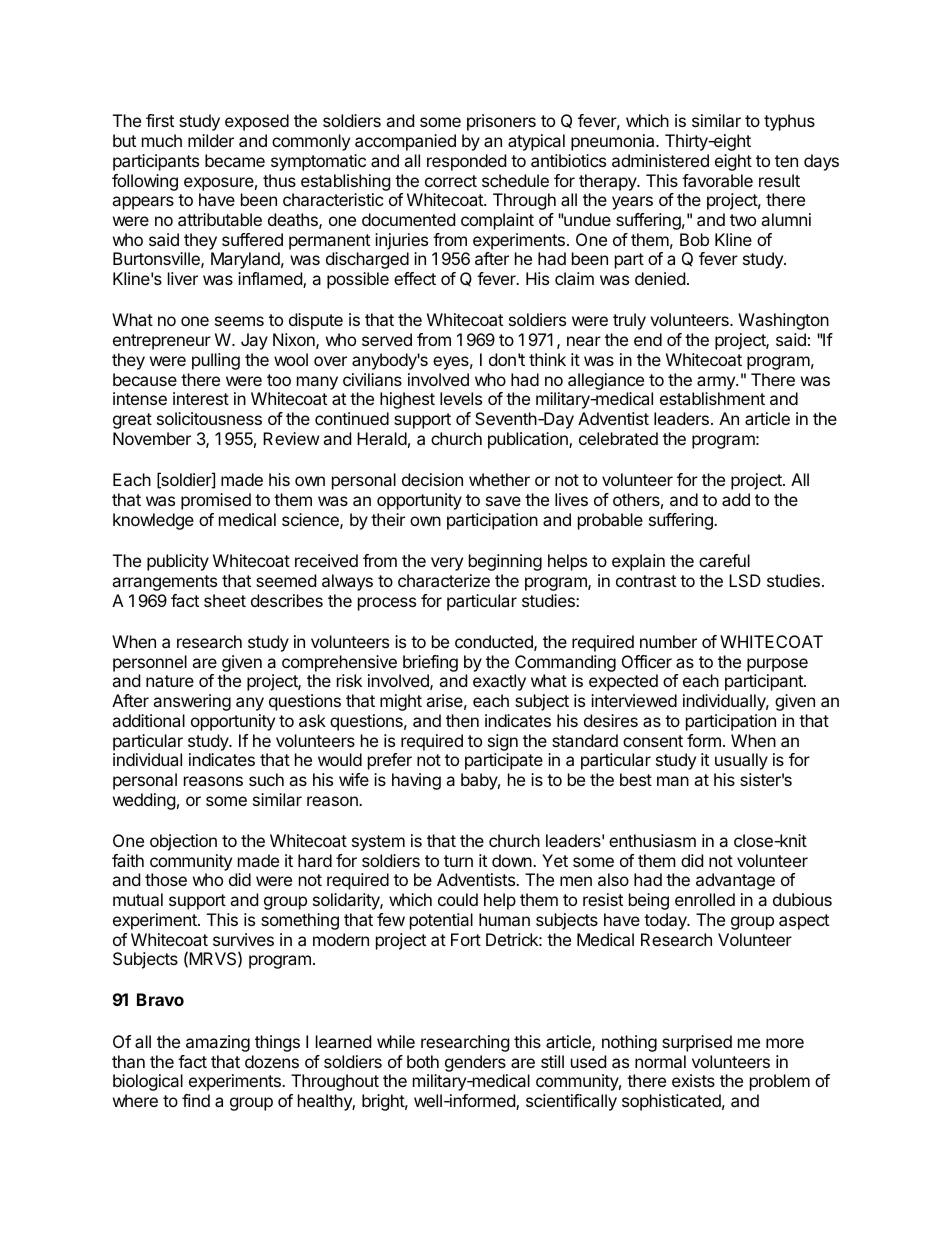  What do you see at coordinates (201, 398) in the document?
I see `interest` at bounding box center [201, 398].
